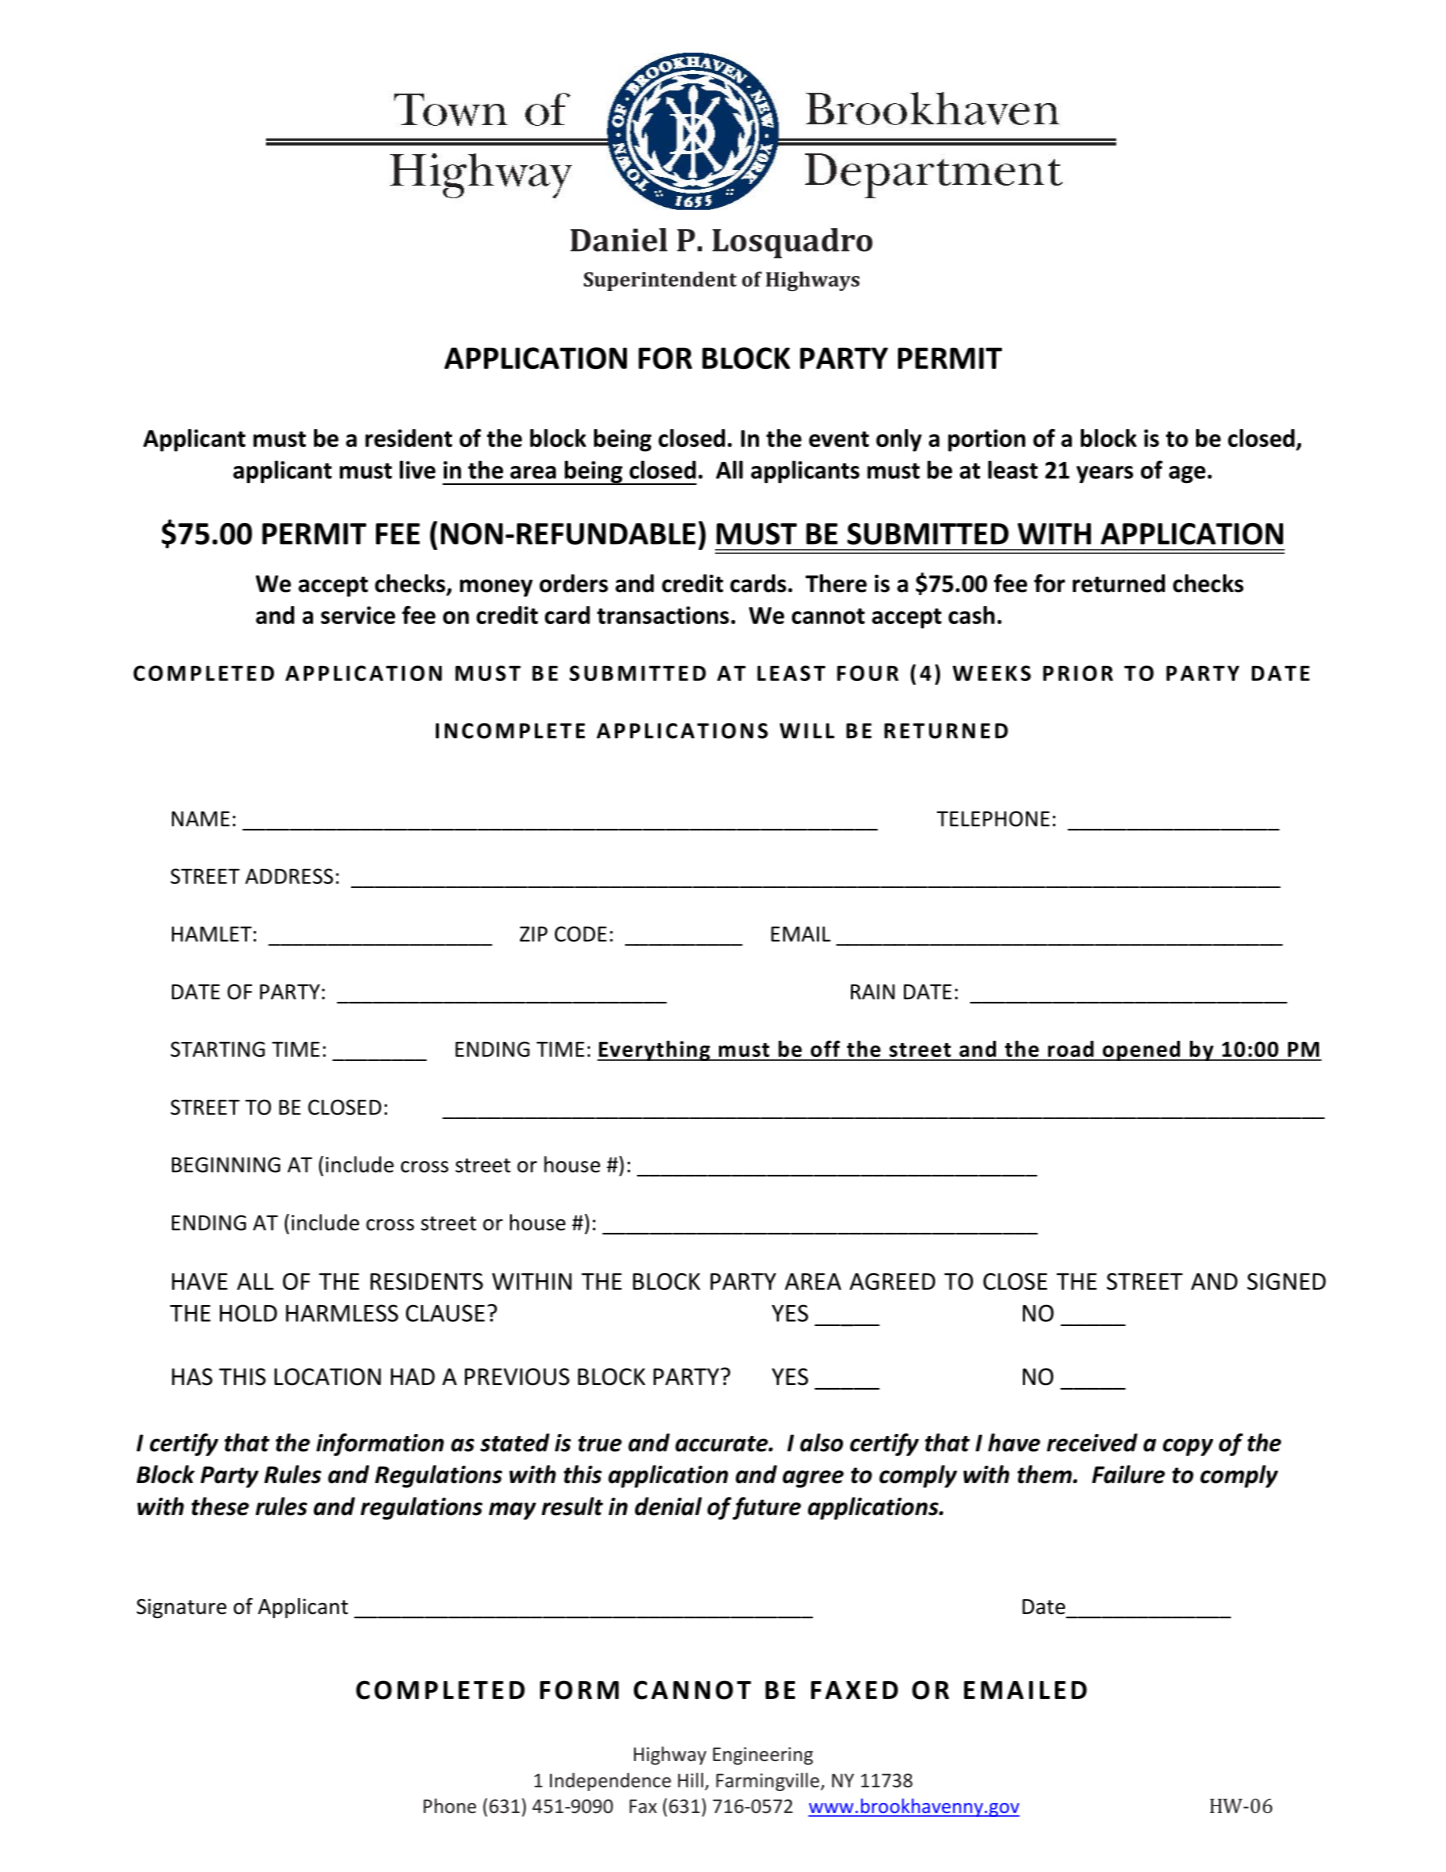 This page has width=1446, height=1872. I want to click on opened, so click(1141, 1050).
